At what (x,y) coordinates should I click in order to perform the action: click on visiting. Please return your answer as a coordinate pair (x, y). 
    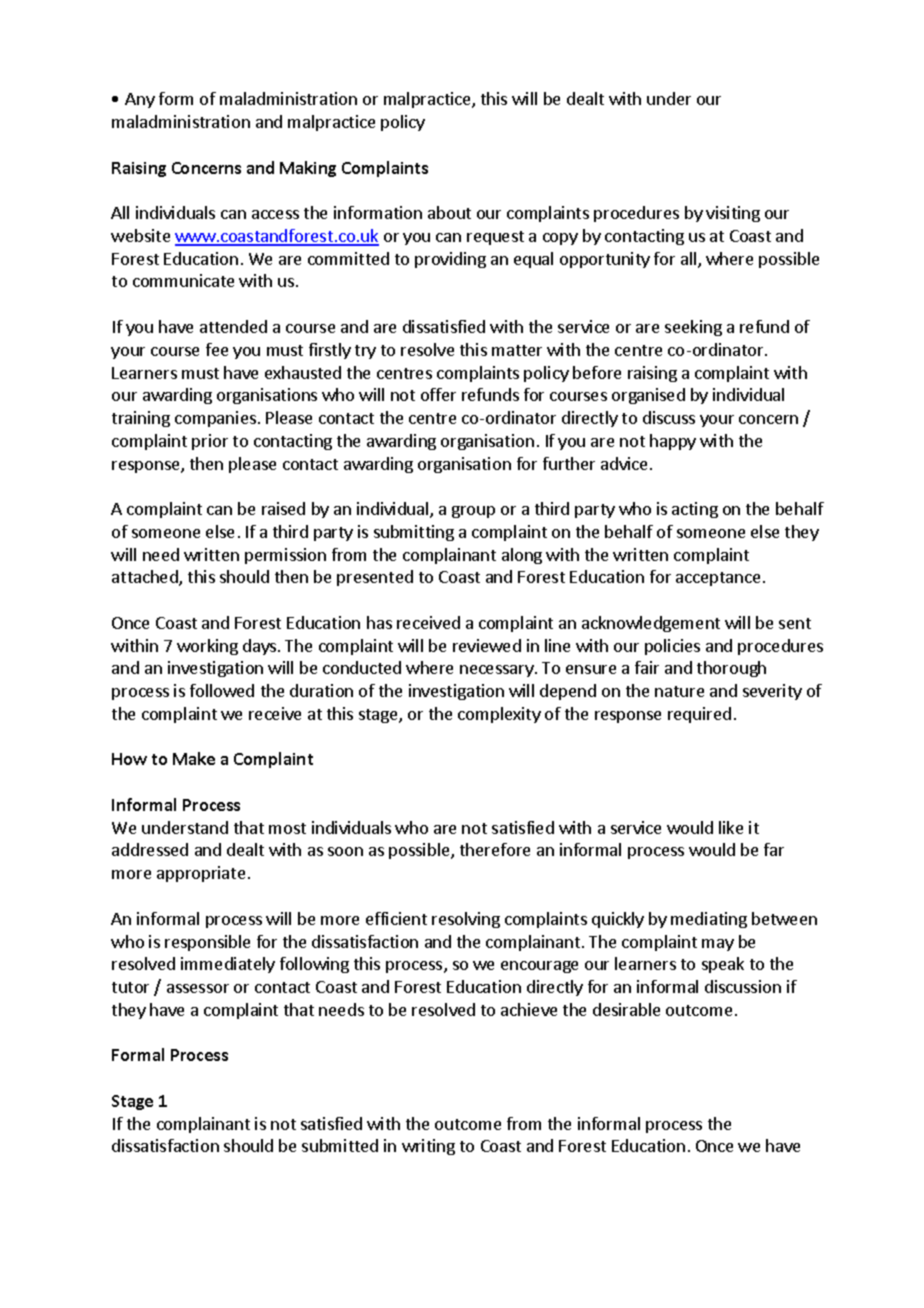
    Looking at the image, I should click on (733, 214).
